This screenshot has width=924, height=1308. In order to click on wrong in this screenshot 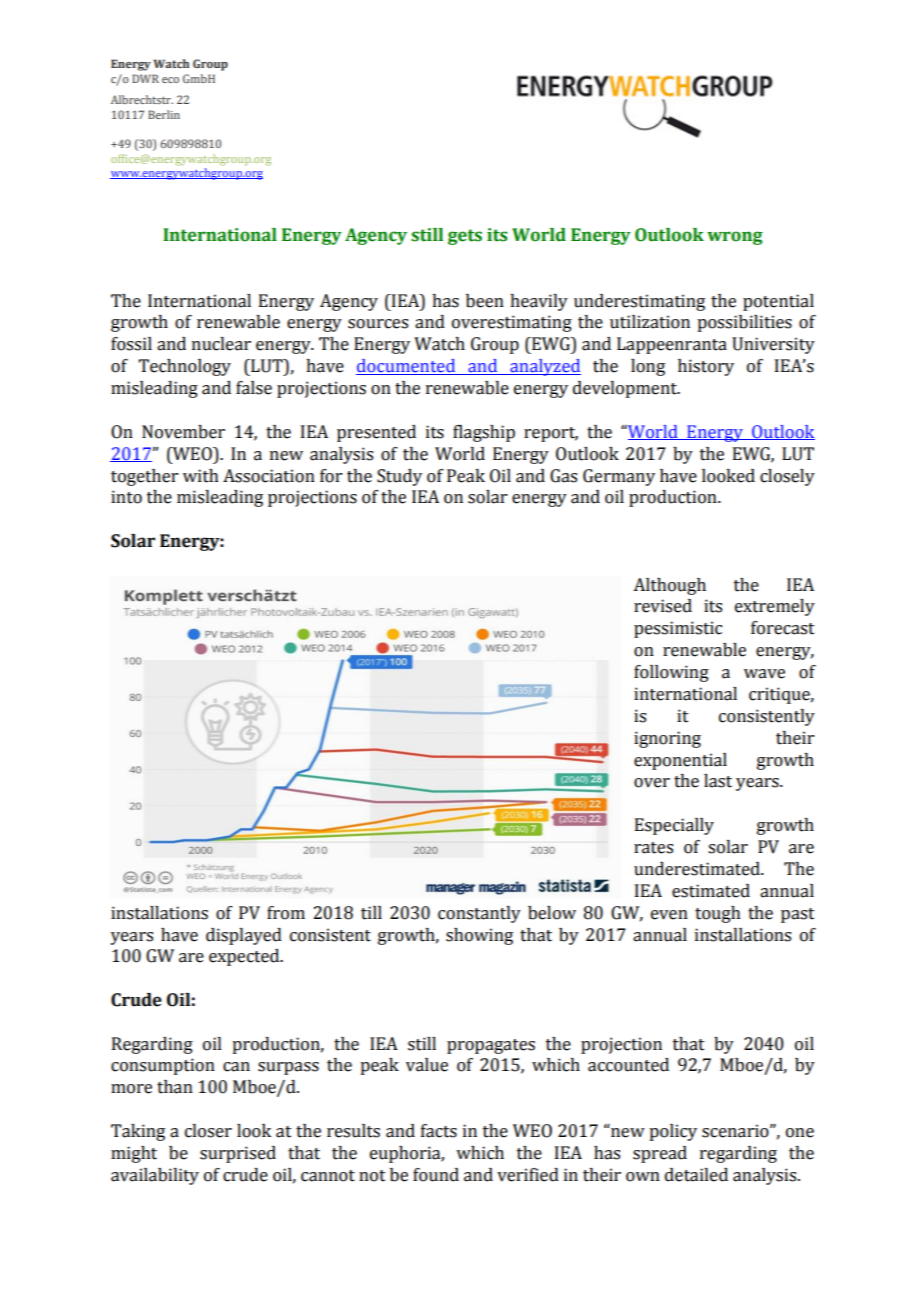, I will do `click(735, 238)`.
